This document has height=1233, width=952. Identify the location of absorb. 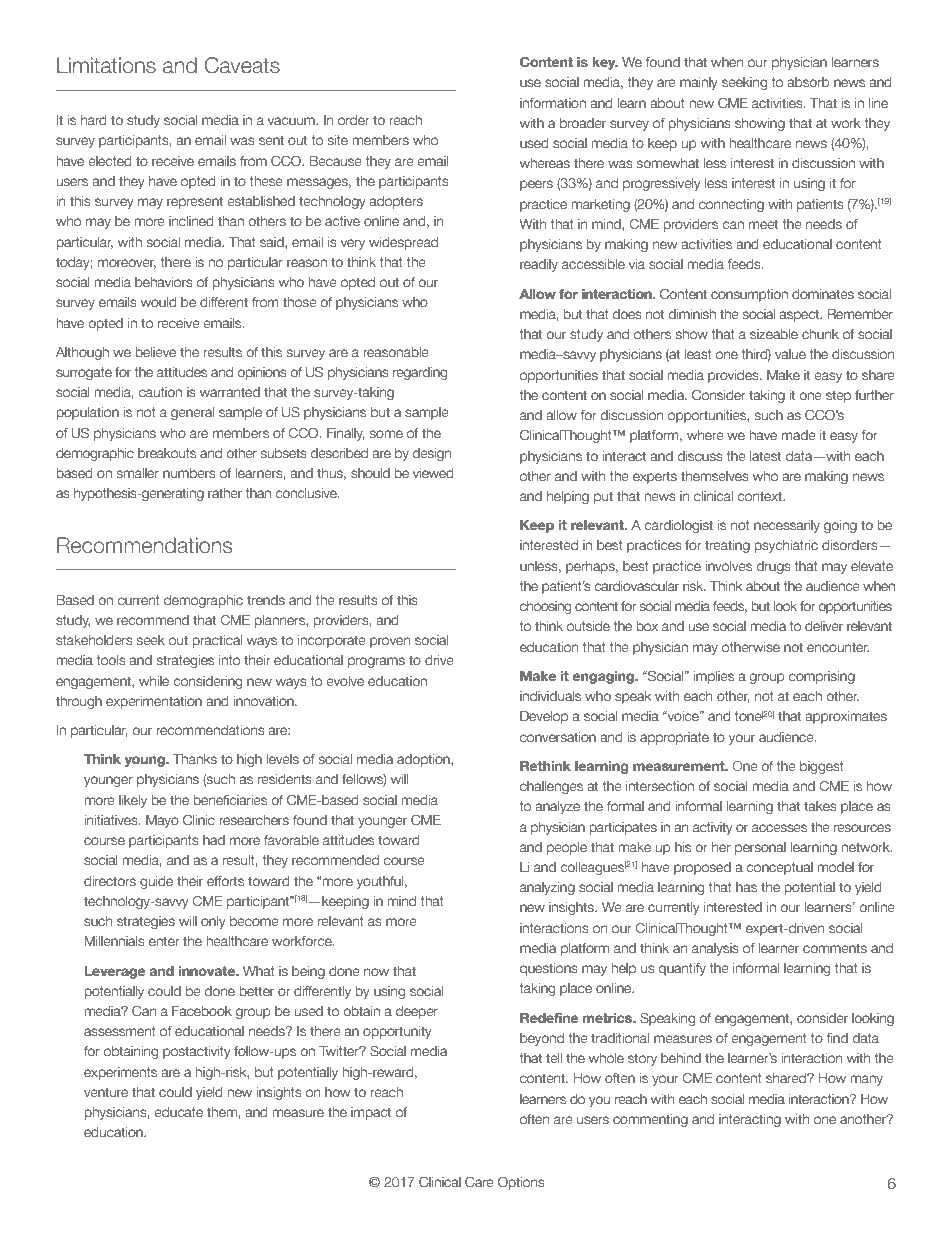
(808, 82).
